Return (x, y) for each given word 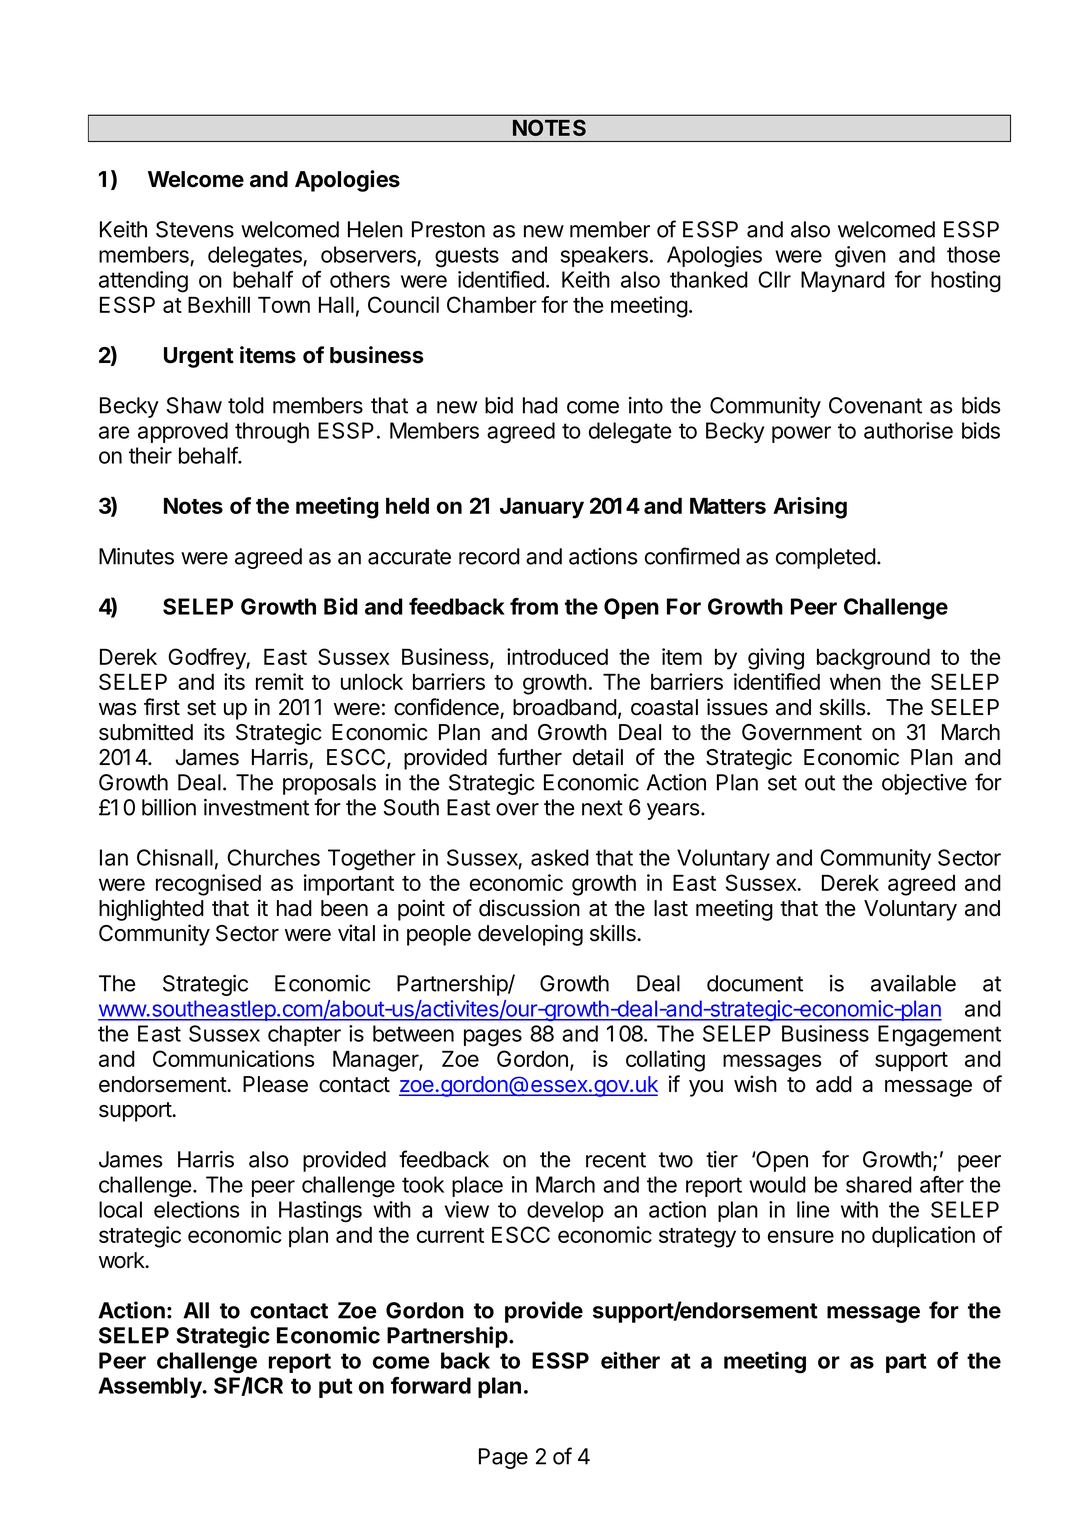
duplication (923, 1237)
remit (280, 681)
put (336, 1388)
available (913, 983)
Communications (234, 1058)
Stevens (195, 229)
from (534, 606)
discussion (529, 908)
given (860, 257)
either (630, 1360)
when (855, 681)
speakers (604, 256)
